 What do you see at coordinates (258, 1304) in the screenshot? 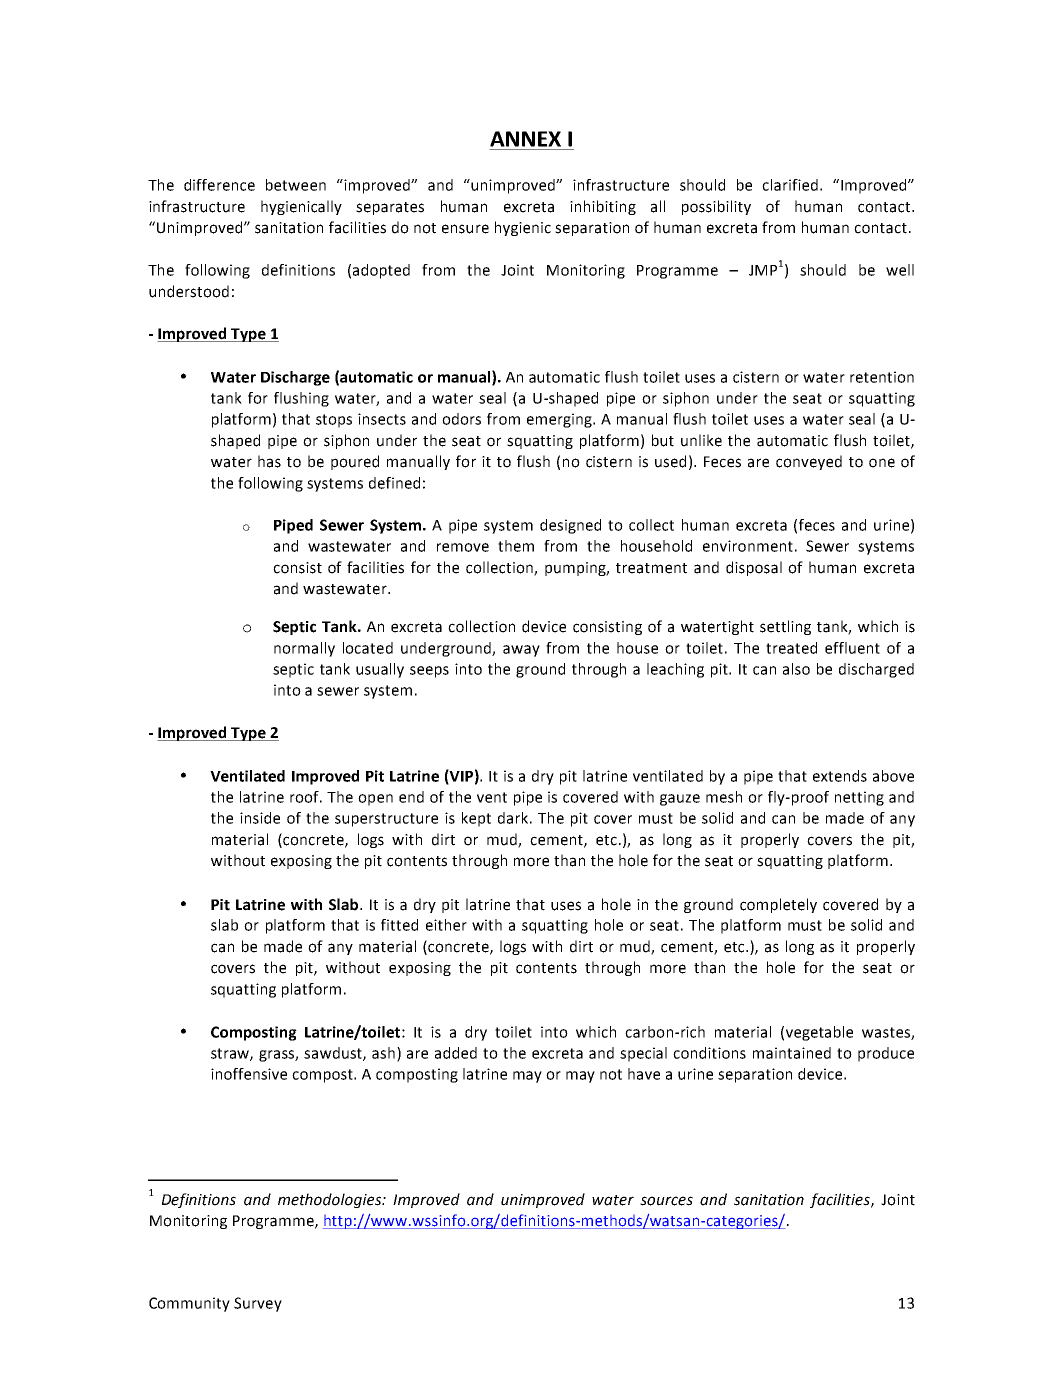
I see `Survey` at bounding box center [258, 1304].
